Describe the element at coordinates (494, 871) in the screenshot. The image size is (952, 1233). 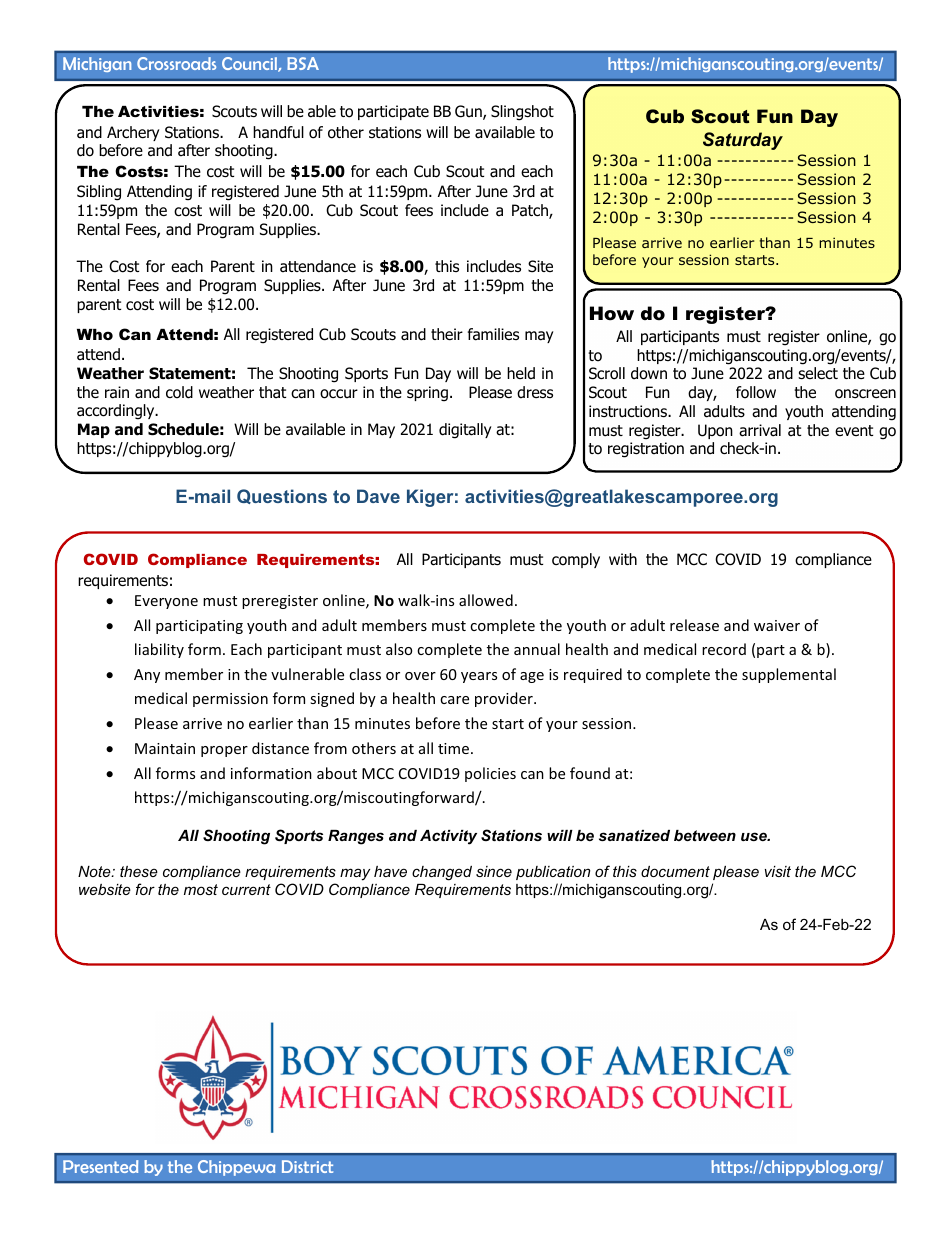
I see `since` at that location.
